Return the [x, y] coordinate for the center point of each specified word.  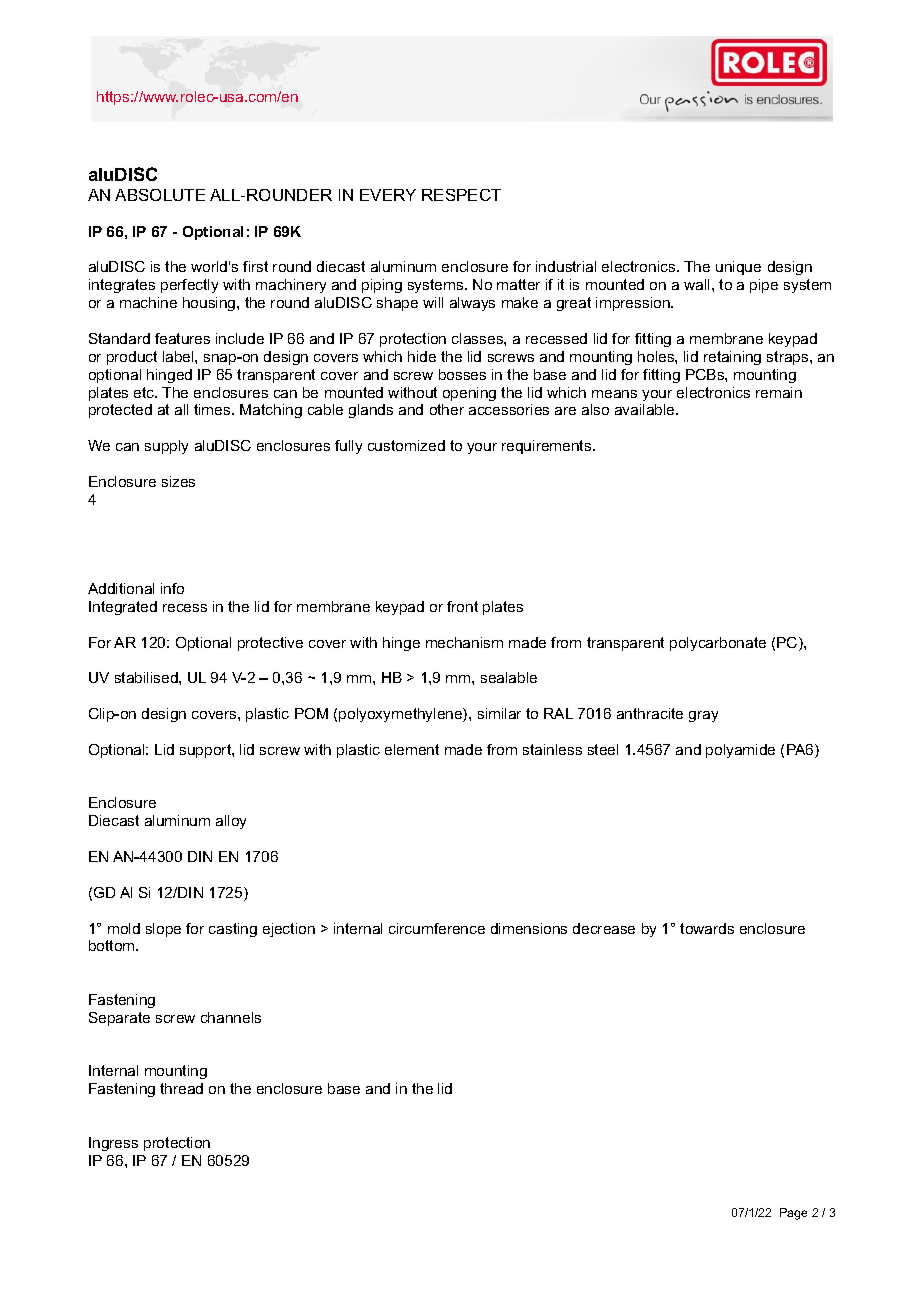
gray [703, 716]
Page [793, 1214]
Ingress [113, 1144]
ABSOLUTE [160, 195]
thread [181, 1088]
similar [499, 713]
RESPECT [461, 195]
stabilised [147, 677]
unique [738, 268]
